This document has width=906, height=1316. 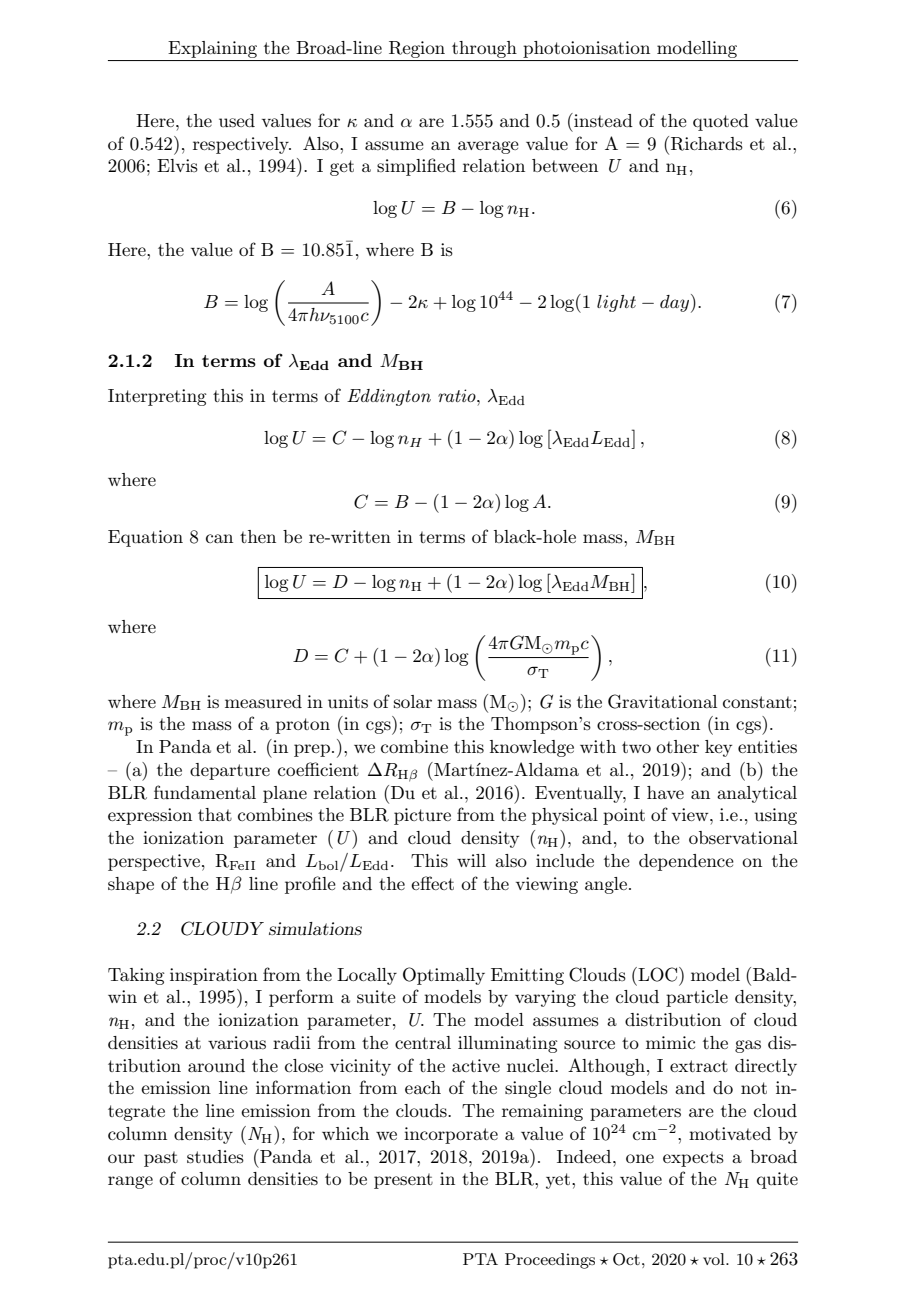 What do you see at coordinates (721, 122) in the document?
I see `quoted` at bounding box center [721, 122].
